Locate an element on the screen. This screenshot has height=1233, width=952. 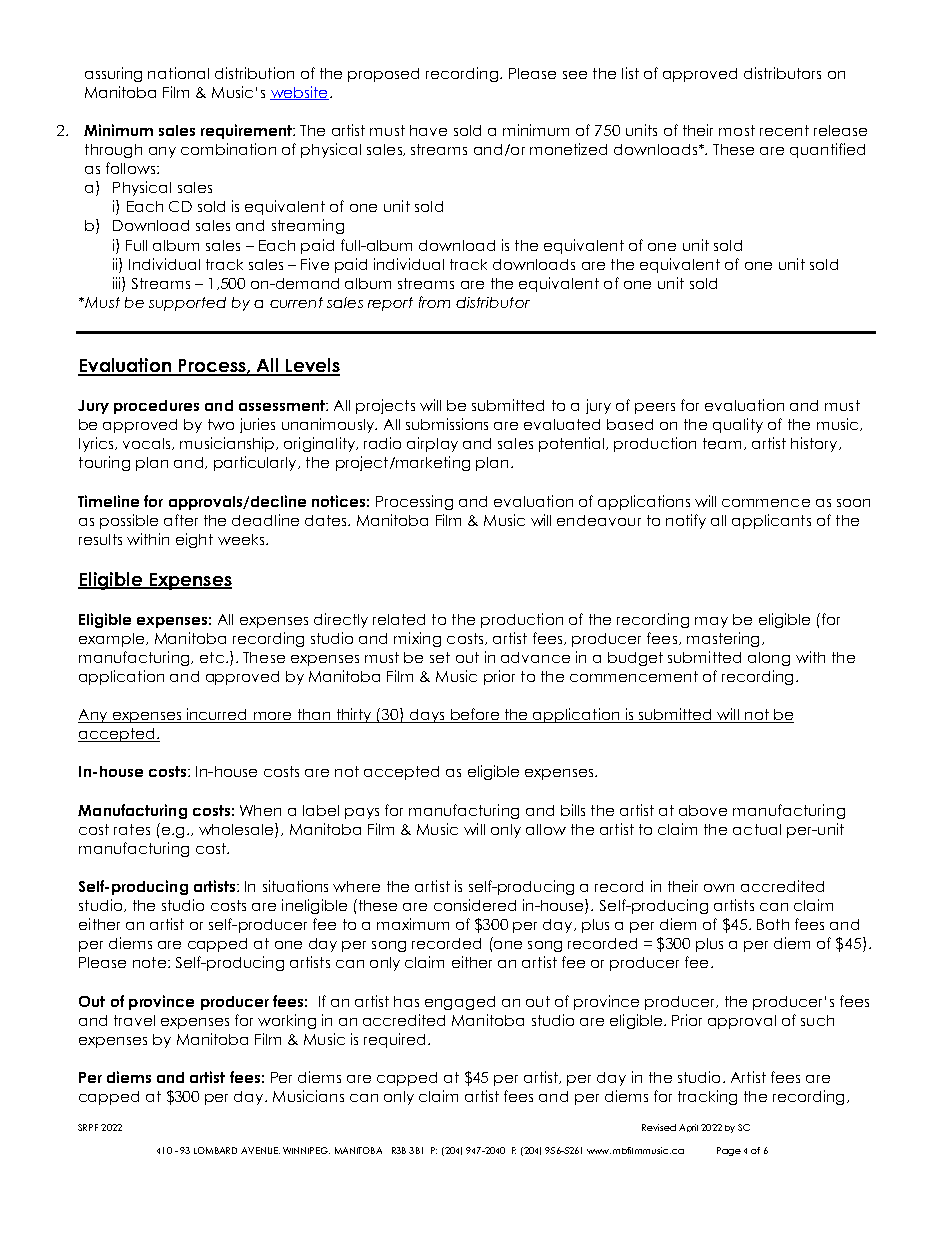
considered is located at coordinates (475, 905).
